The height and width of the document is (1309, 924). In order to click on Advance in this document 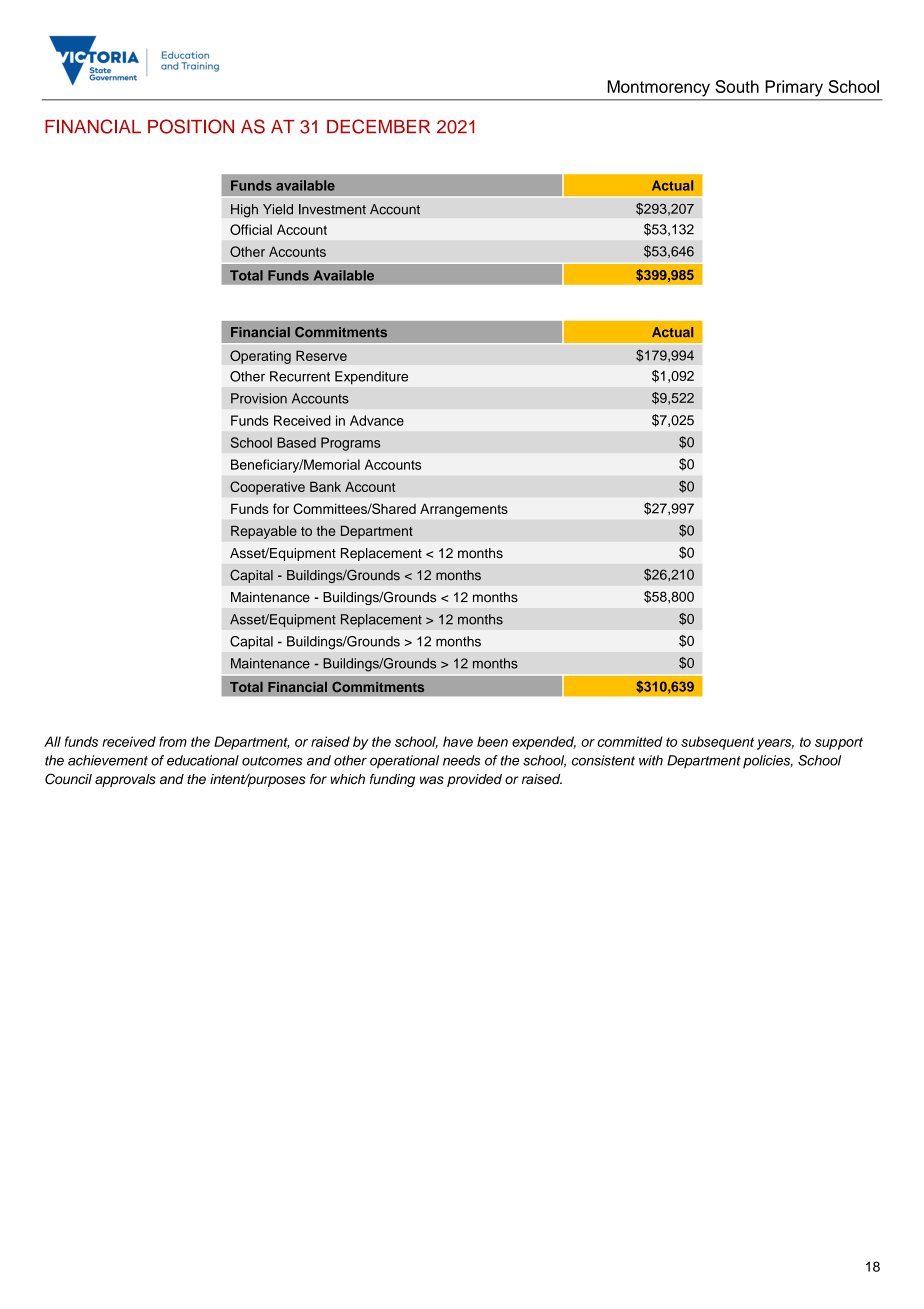, I will do `click(377, 420)`.
